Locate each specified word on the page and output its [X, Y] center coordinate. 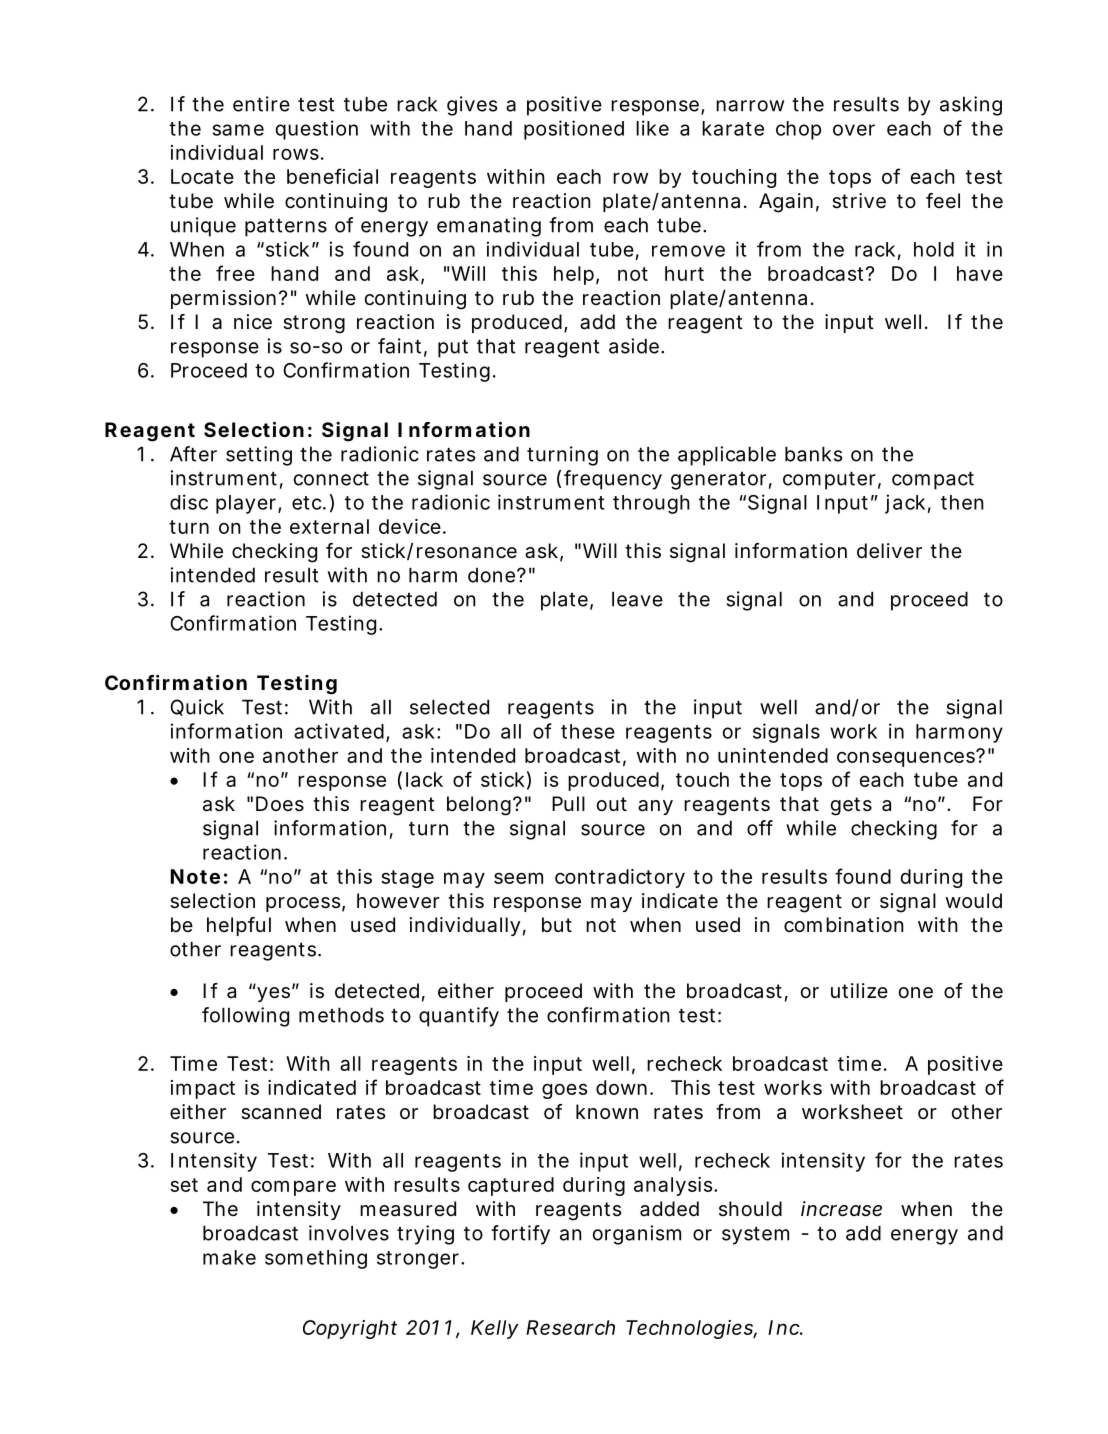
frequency [613, 480]
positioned [574, 130]
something [316, 1259]
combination [844, 925]
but [557, 924]
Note [195, 876]
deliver [889, 551]
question [317, 130]
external [329, 526]
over [854, 130]
